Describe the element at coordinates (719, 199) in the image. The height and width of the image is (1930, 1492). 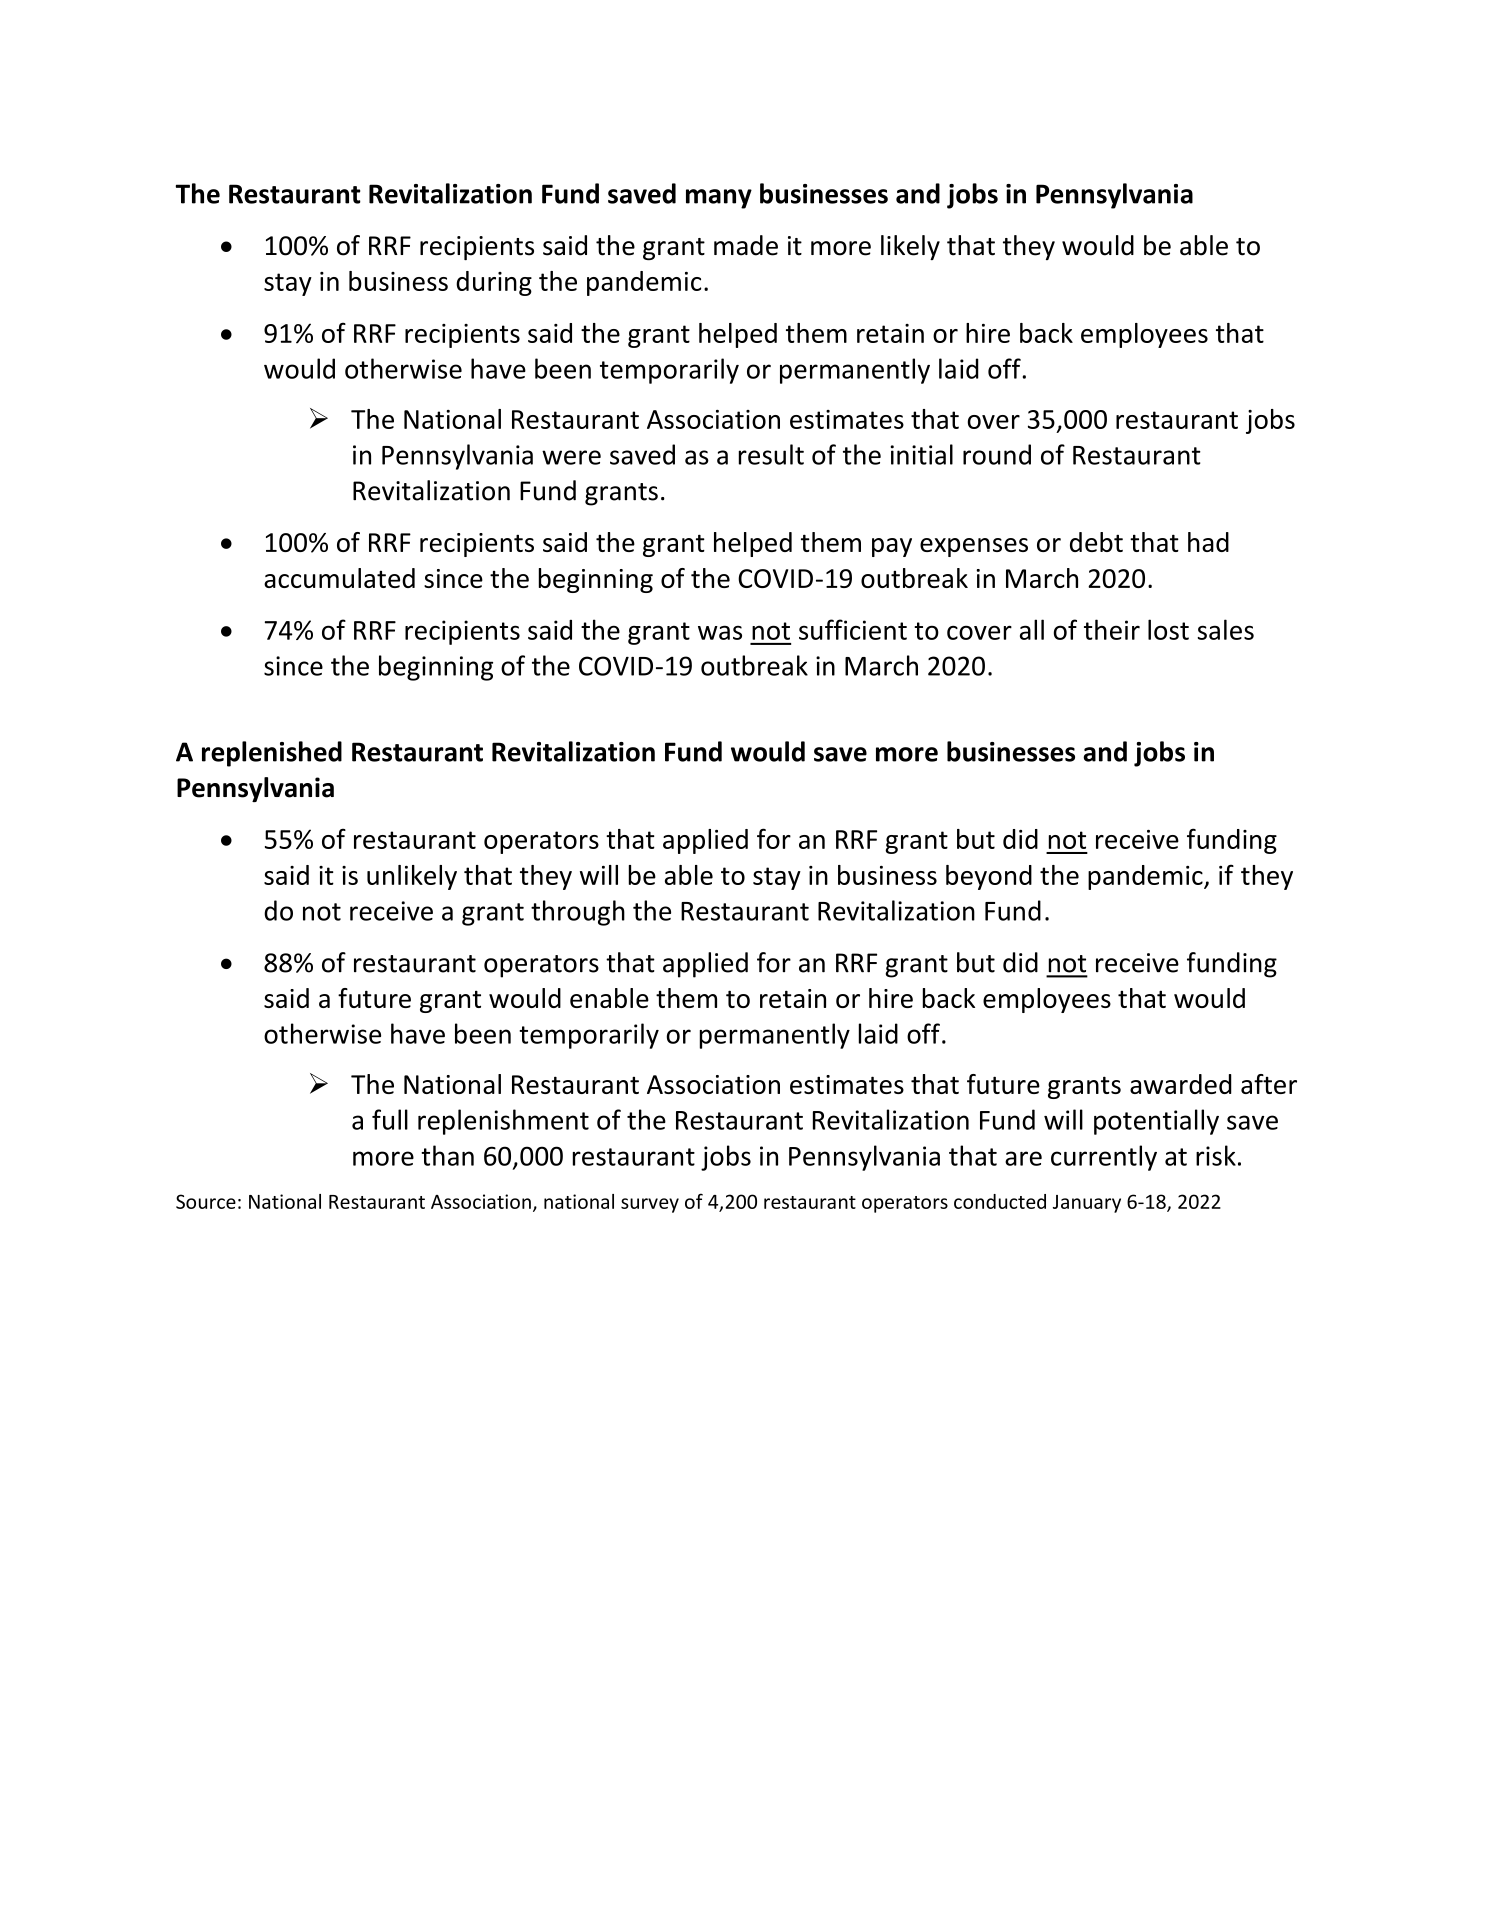
I see `many` at that location.
